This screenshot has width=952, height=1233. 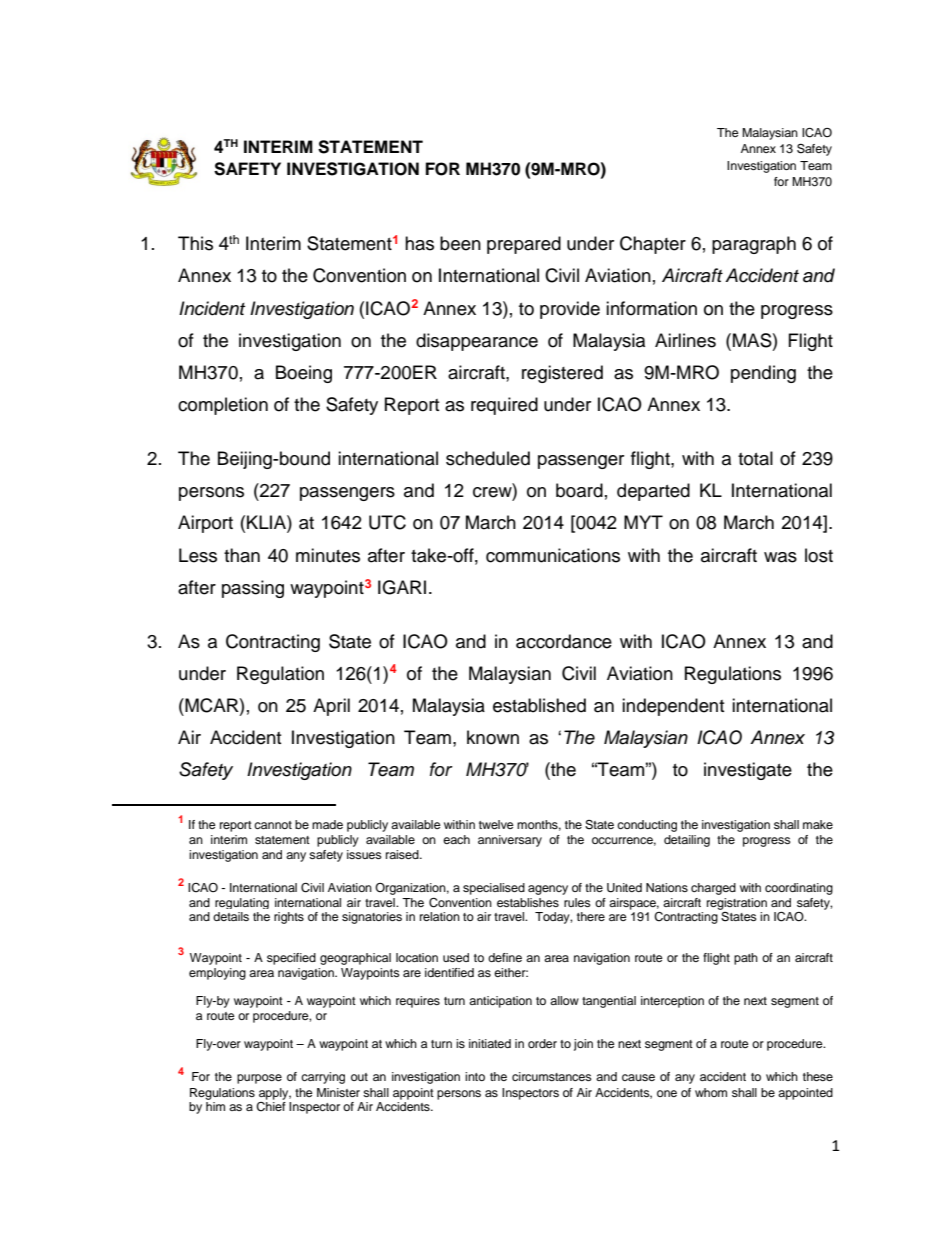 I want to click on paragraph, so click(x=754, y=245).
